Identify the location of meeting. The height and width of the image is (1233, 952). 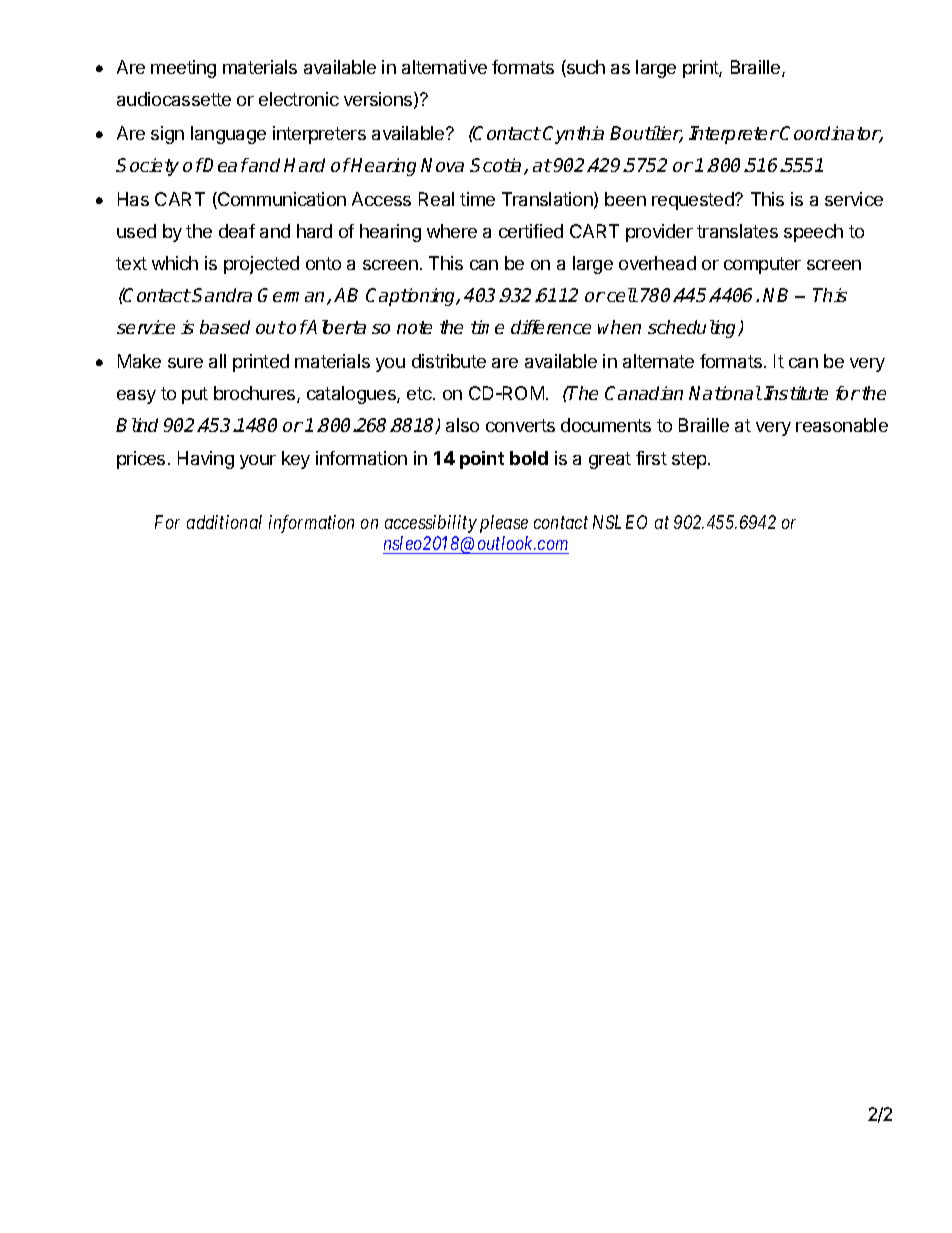
(183, 69).
